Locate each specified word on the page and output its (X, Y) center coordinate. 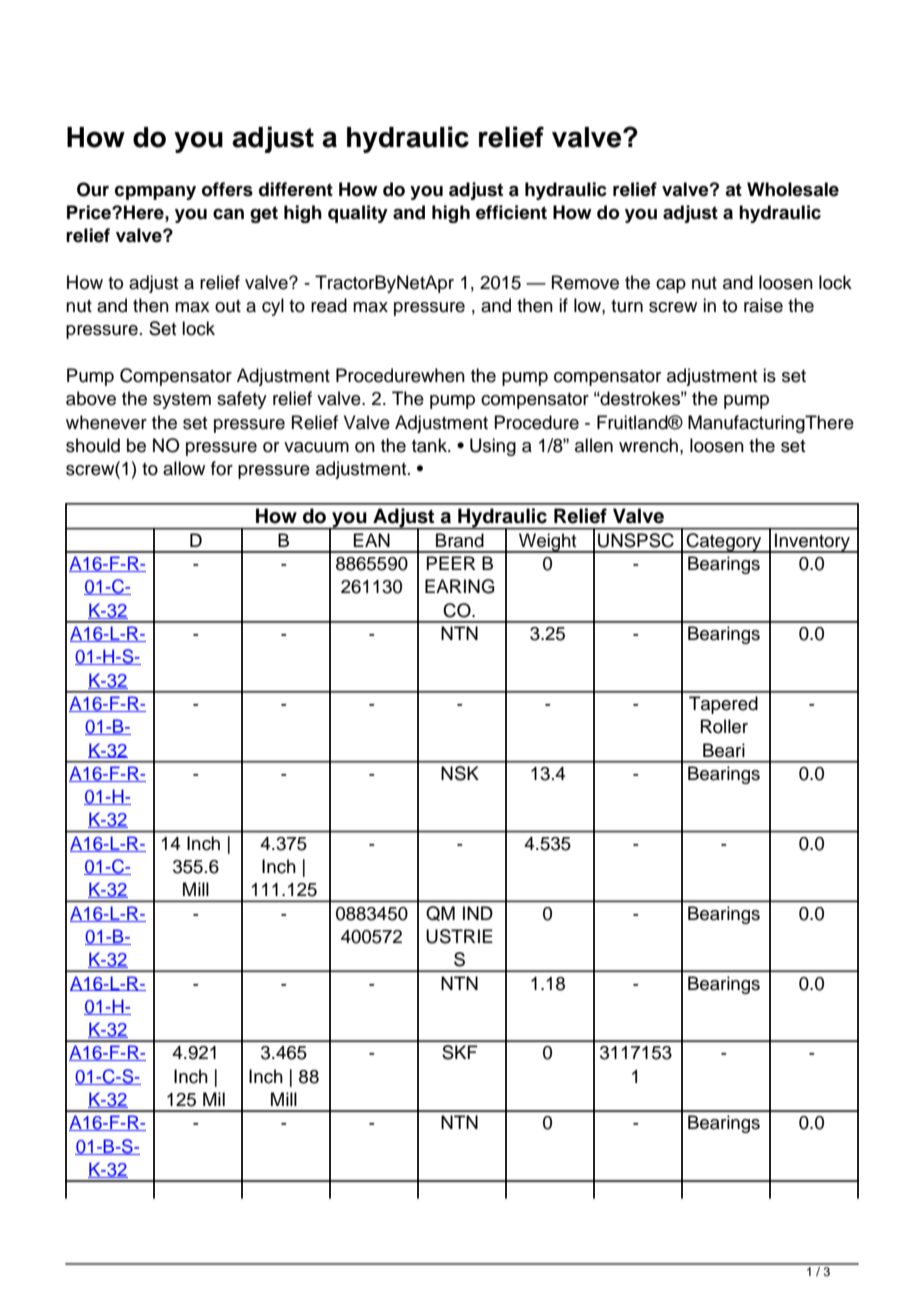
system (182, 401)
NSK (460, 773)
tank (430, 445)
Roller (724, 726)
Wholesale (793, 189)
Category (724, 543)
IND (478, 913)
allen (594, 445)
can (228, 214)
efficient (511, 212)
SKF (460, 1052)
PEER (451, 563)
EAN (371, 540)
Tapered (723, 705)
